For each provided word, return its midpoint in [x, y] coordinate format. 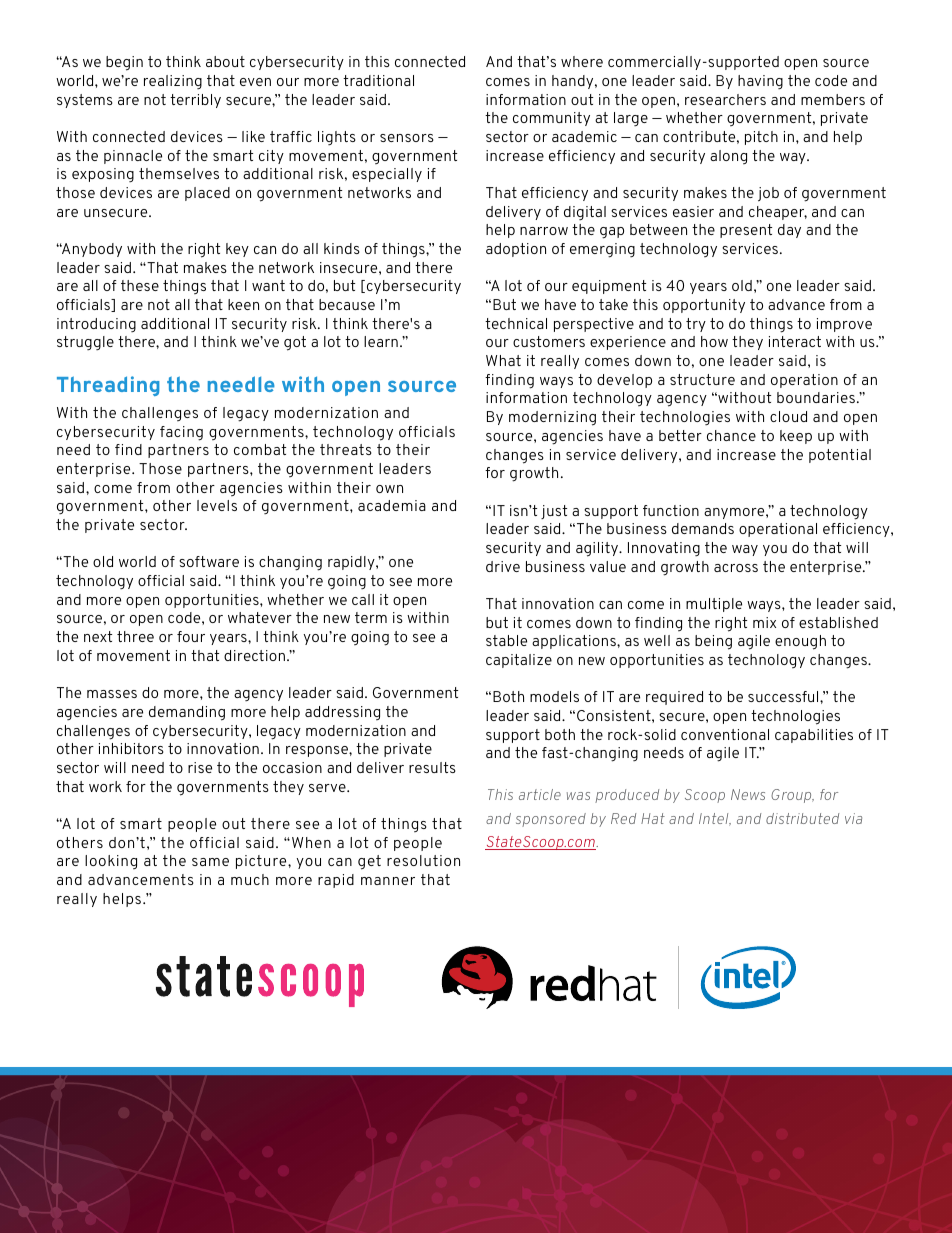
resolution [423, 860]
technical [516, 323]
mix [764, 622]
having [760, 82]
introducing [96, 325]
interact [795, 341]
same [210, 862]
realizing [173, 82]
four [191, 636]
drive [503, 566]
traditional [378, 80]
